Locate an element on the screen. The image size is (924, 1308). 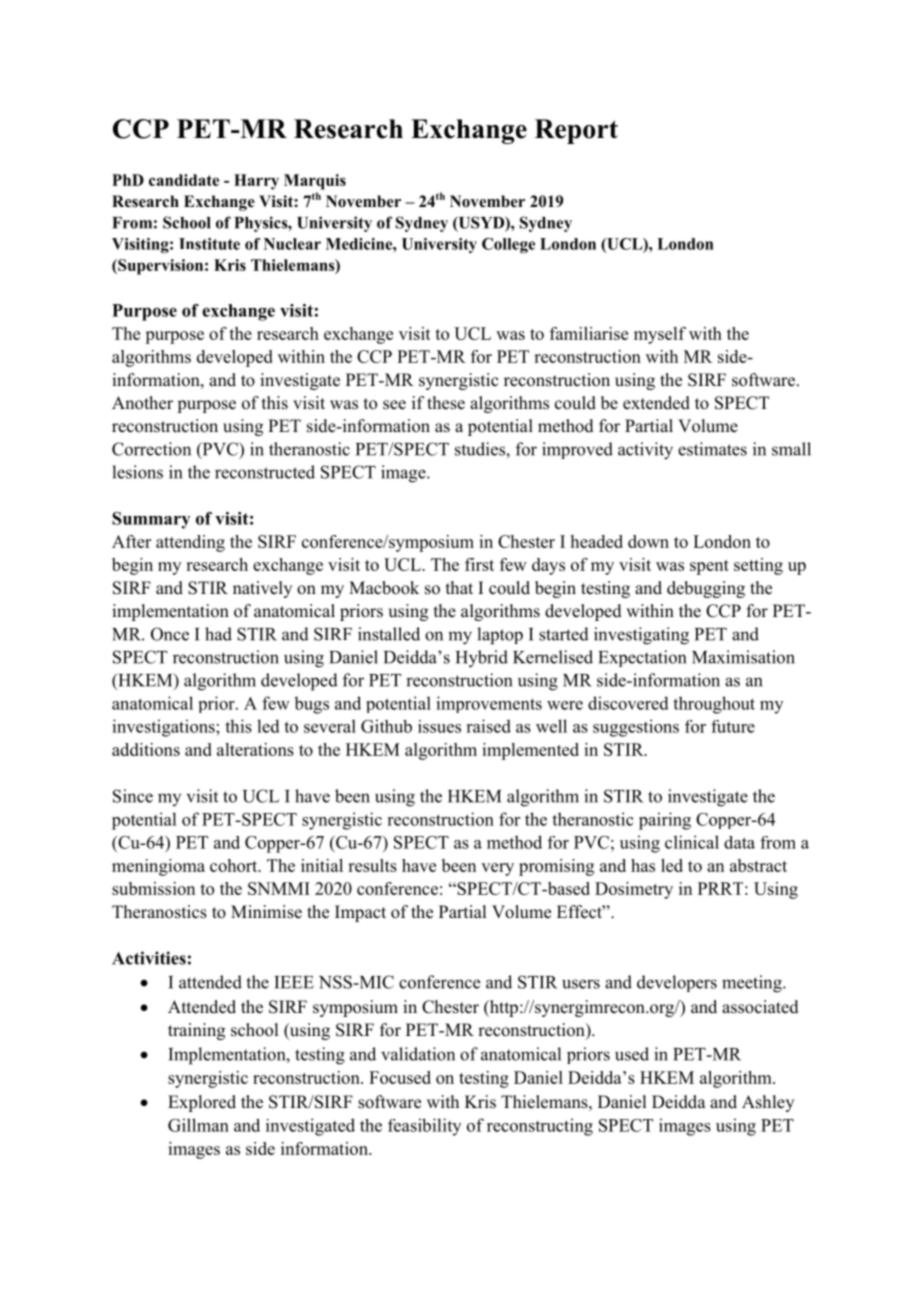
feasibility is located at coordinates (424, 1127).
